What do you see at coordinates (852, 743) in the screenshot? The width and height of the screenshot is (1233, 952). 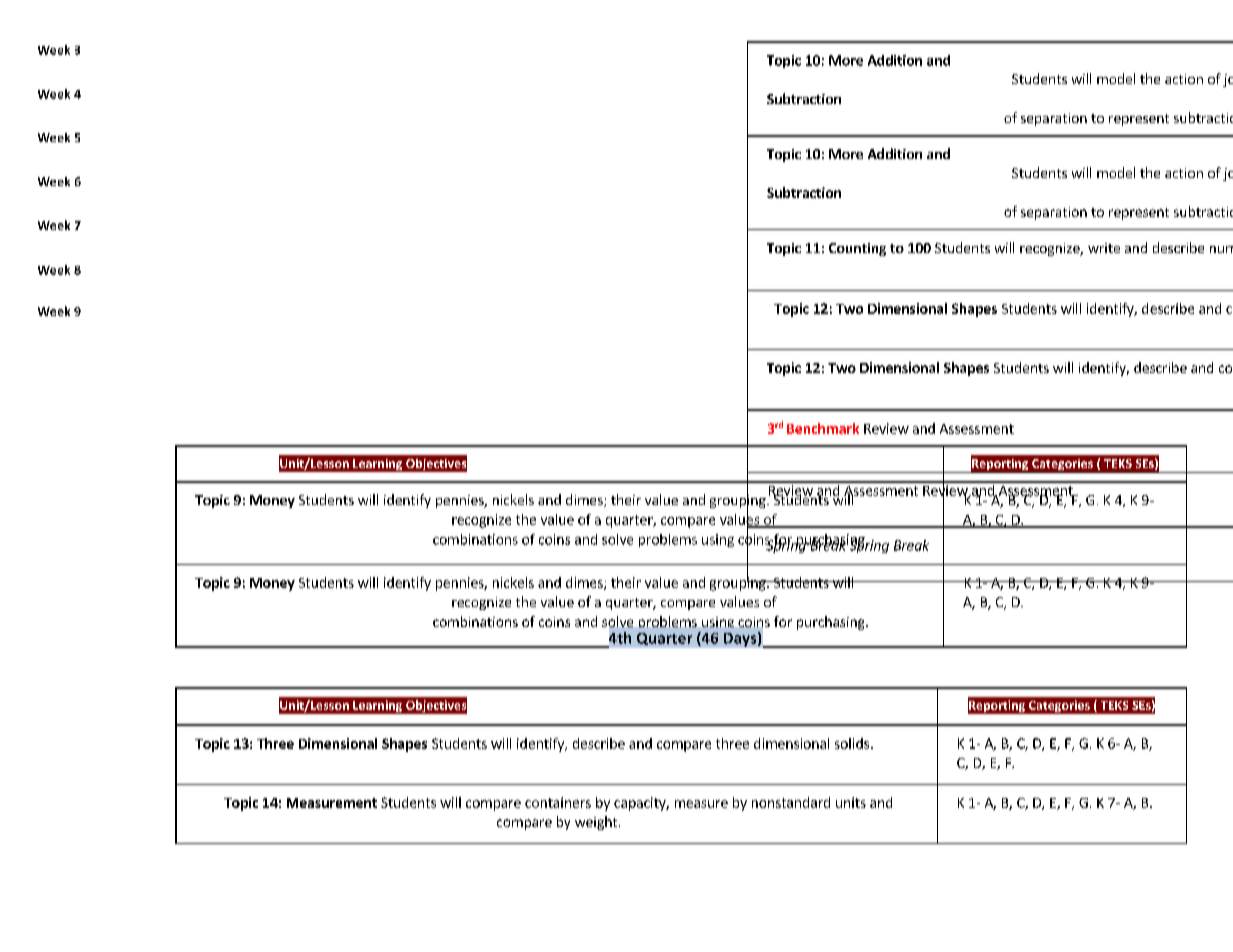 I see `solids` at bounding box center [852, 743].
